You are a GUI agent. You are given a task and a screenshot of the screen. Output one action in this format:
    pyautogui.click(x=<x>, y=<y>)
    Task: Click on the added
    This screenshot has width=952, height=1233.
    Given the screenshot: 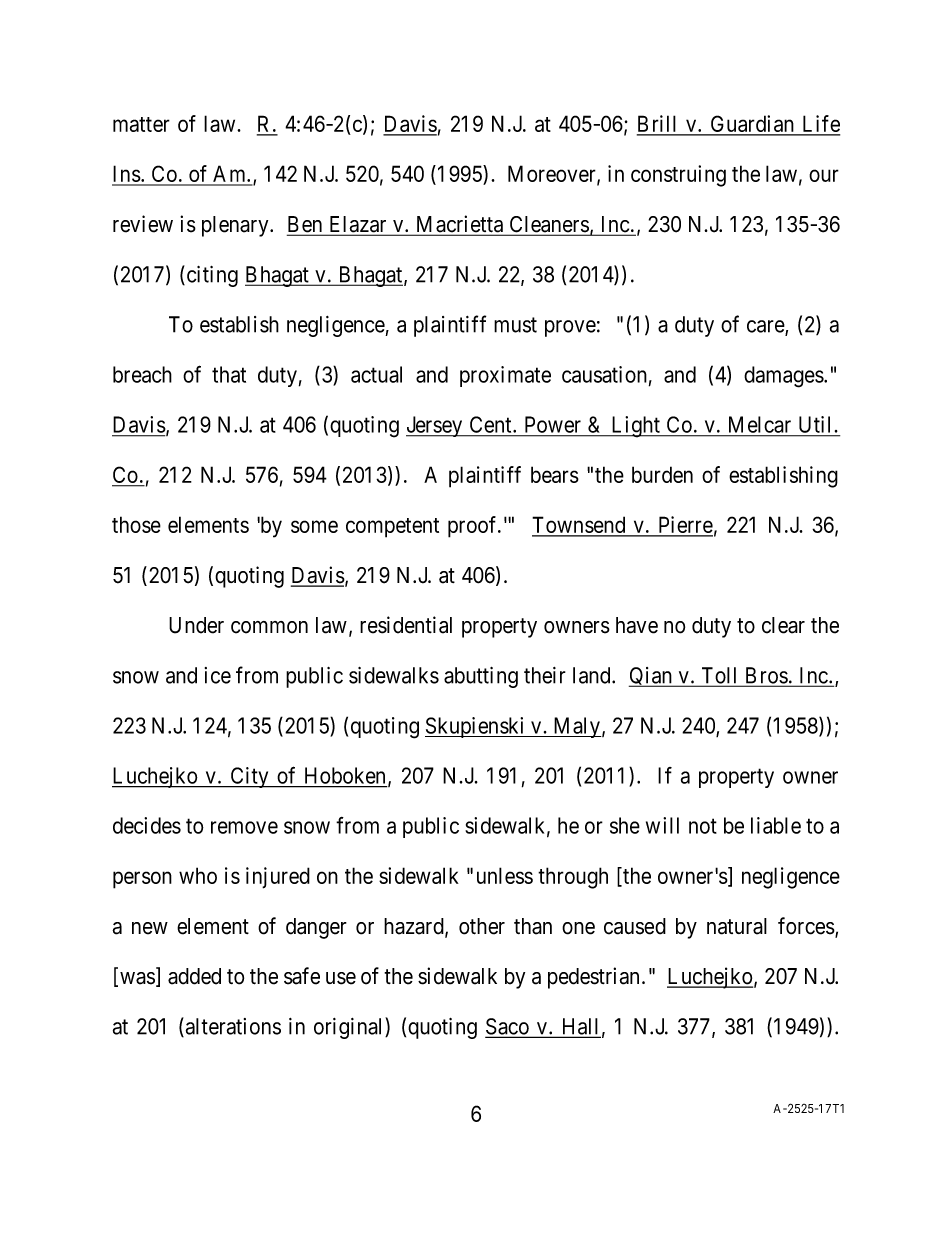 What is the action you would take?
    pyautogui.click(x=194, y=976)
